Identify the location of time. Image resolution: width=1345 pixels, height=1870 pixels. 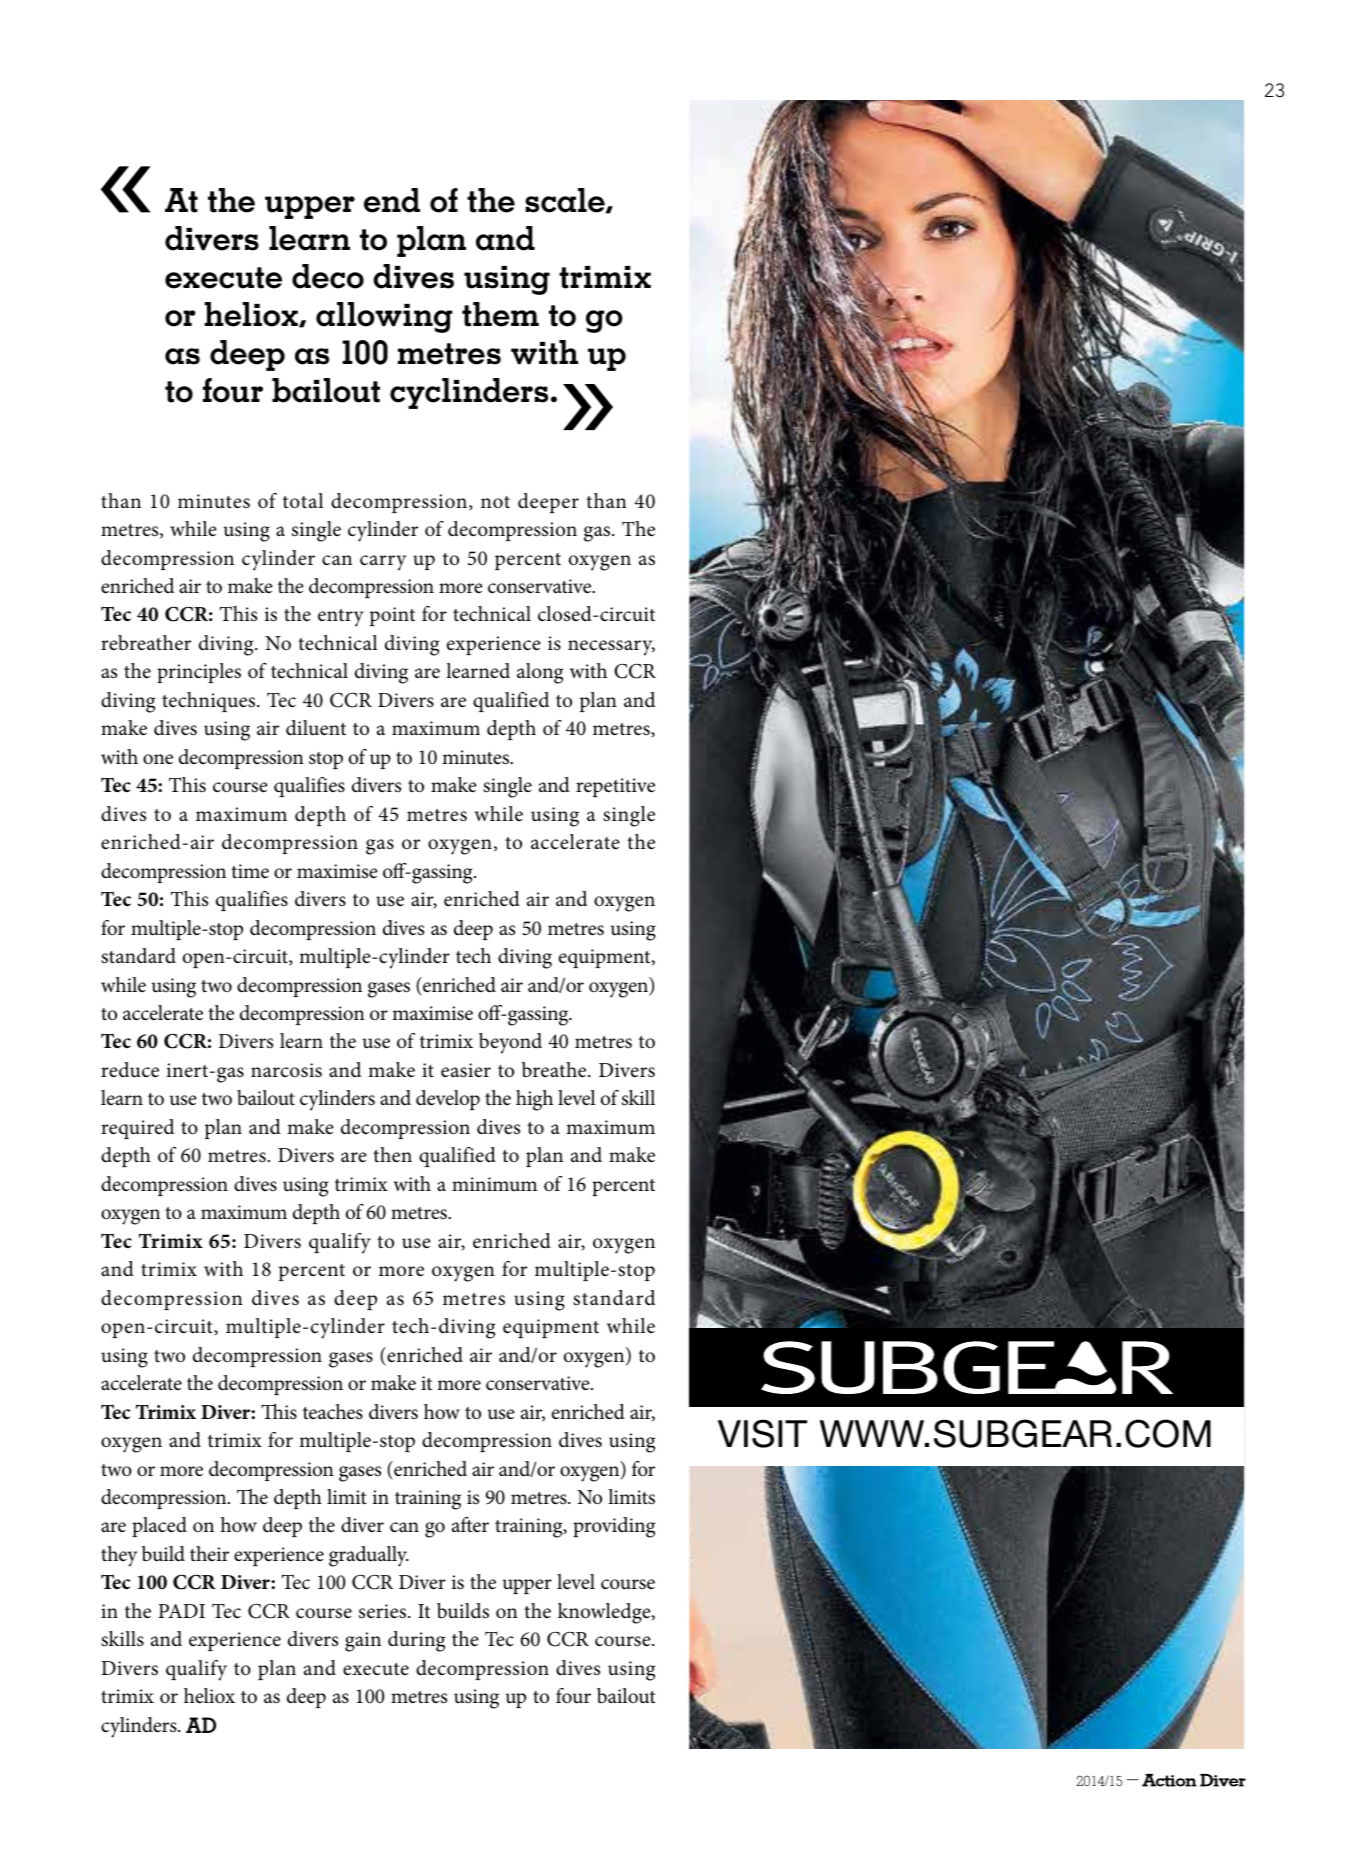
(250, 871).
